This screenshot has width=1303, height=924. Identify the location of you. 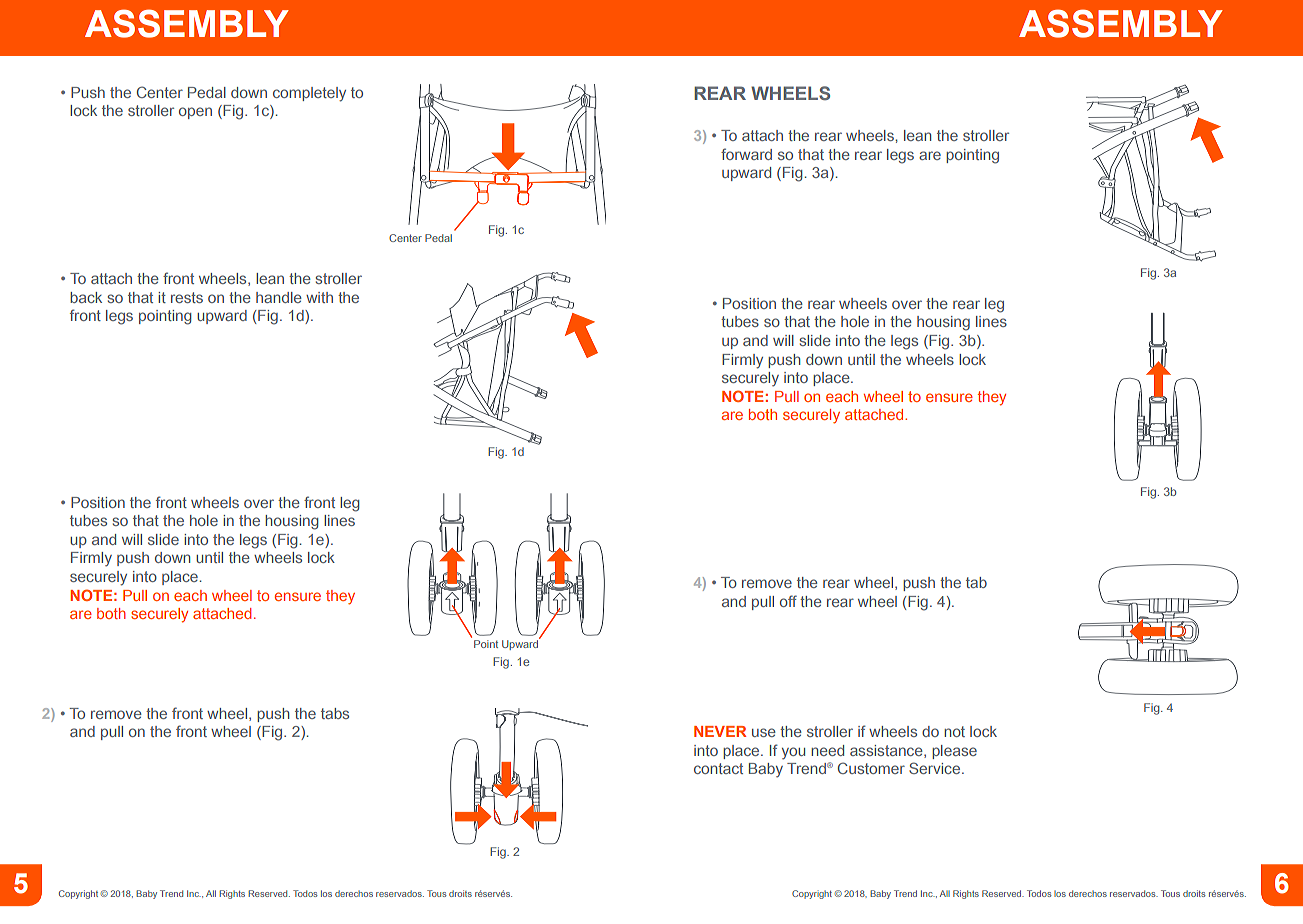
(793, 753).
